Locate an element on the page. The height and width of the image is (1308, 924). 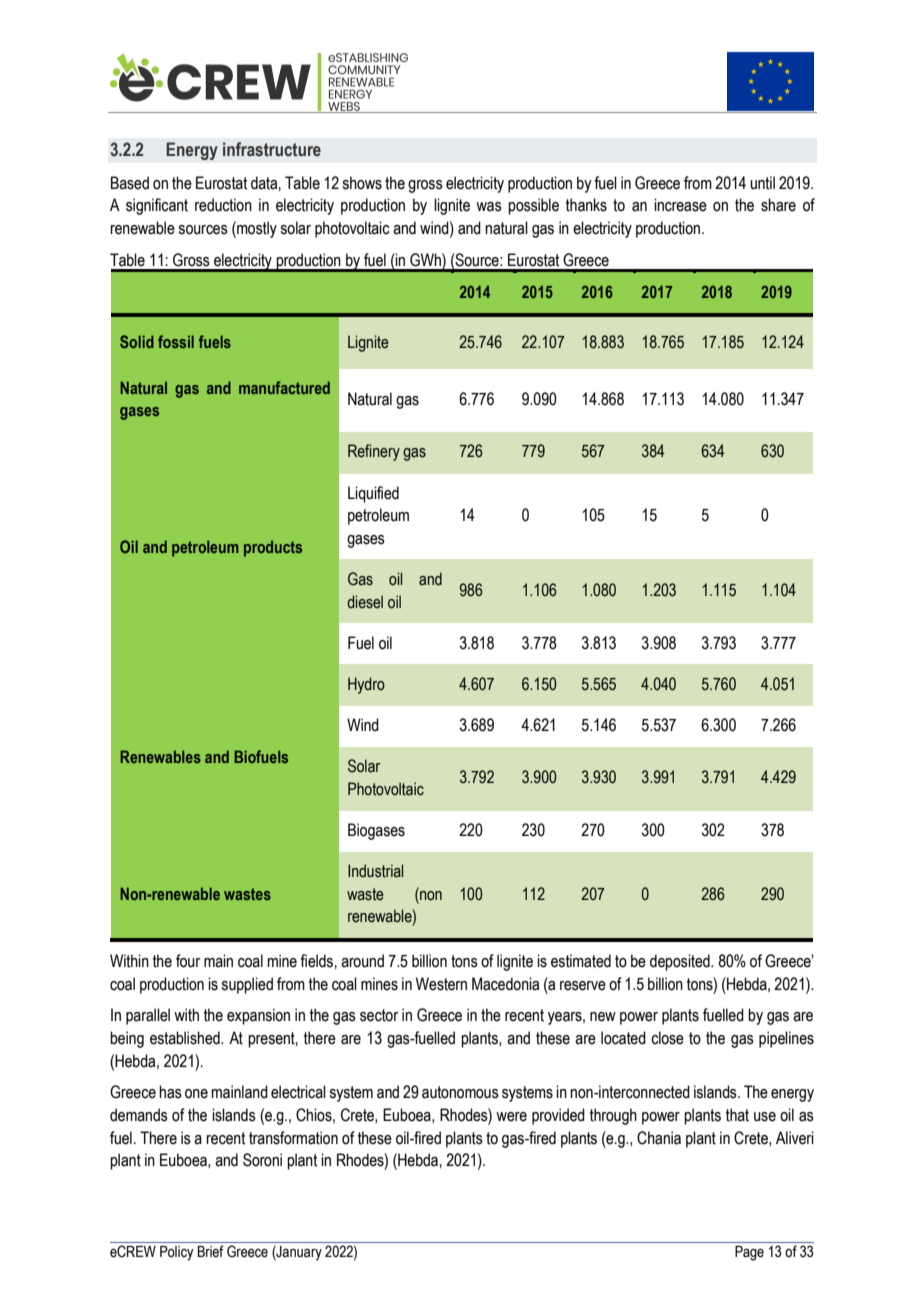
close is located at coordinates (667, 1038).
